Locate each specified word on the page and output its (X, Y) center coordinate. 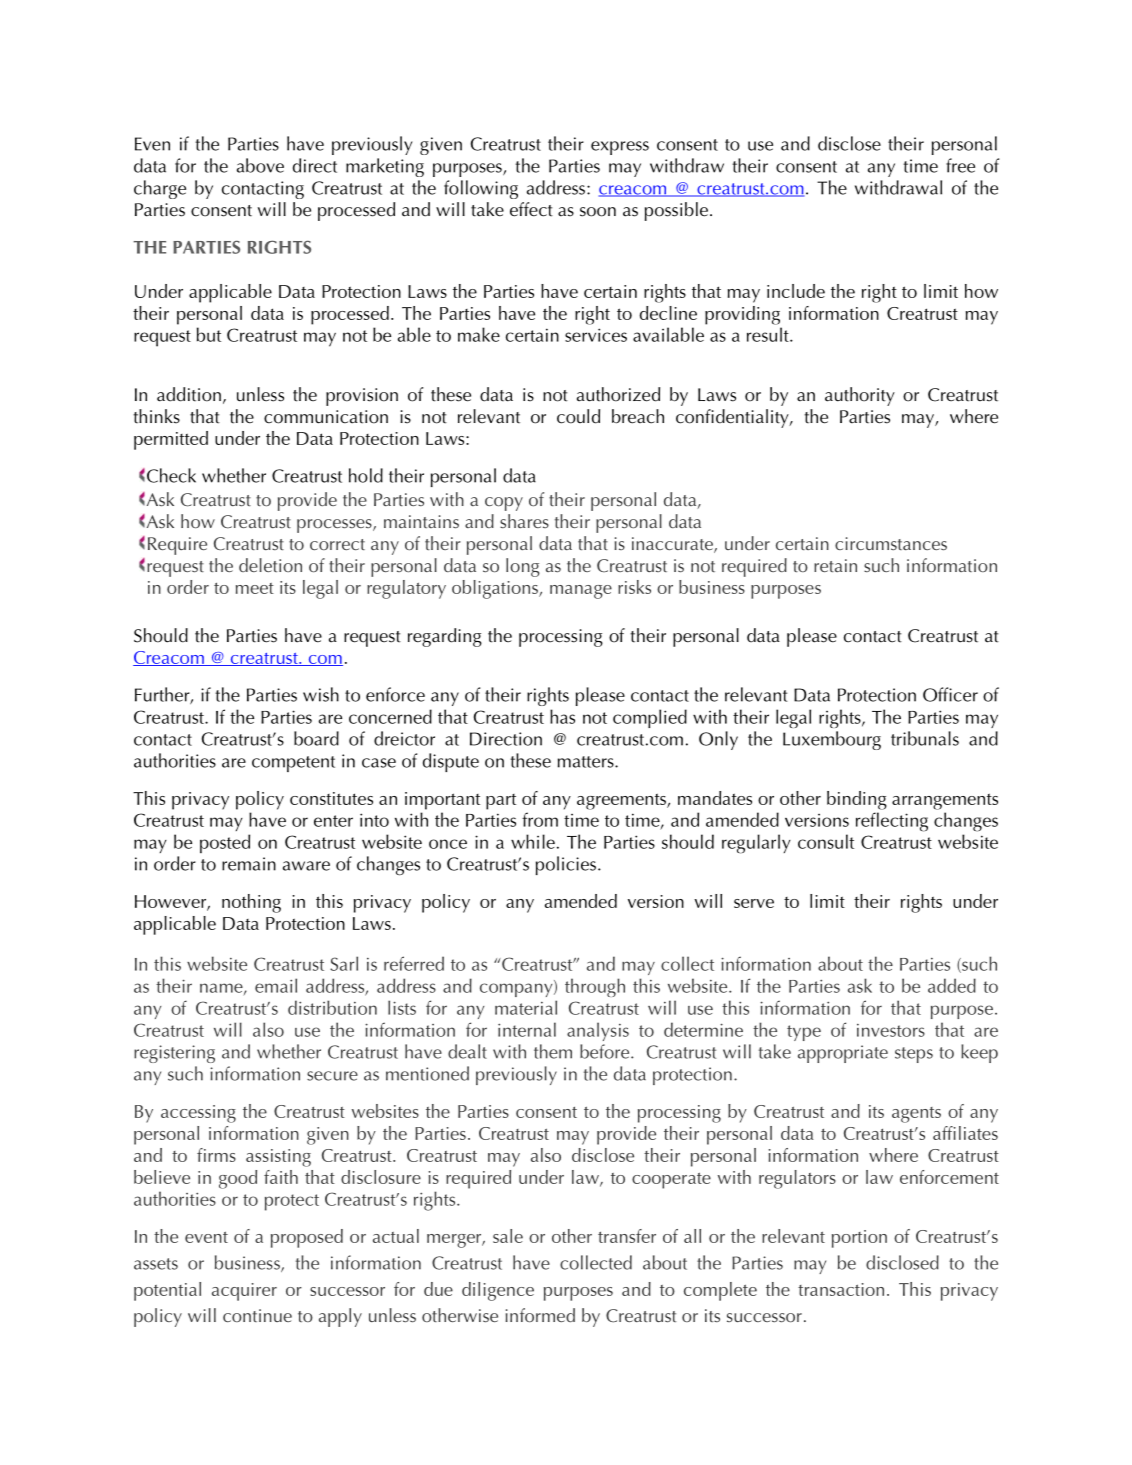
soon (598, 212)
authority (860, 396)
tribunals (925, 738)
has (562, 716)
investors (891, 1030)
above (260, 165)
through (595, 987)
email (276, 985)
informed (540, 1315)
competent (293, 764)
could (578, 416)
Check (171, 475)
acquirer (244, 1292)
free (960, 165)
